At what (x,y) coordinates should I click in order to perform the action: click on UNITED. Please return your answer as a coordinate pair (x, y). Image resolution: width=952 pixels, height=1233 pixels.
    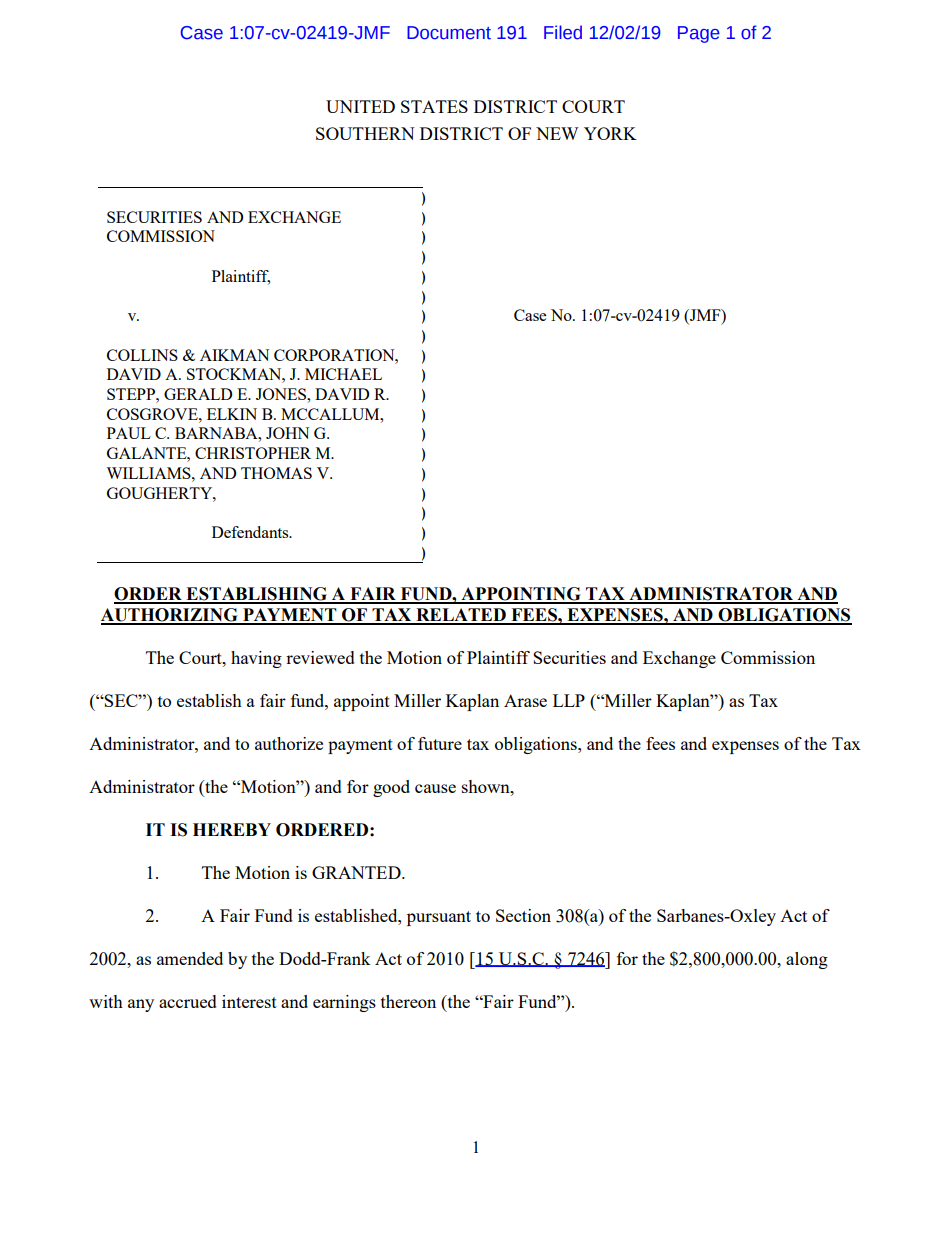
    Looking at the image, I should click on (360, 106).
